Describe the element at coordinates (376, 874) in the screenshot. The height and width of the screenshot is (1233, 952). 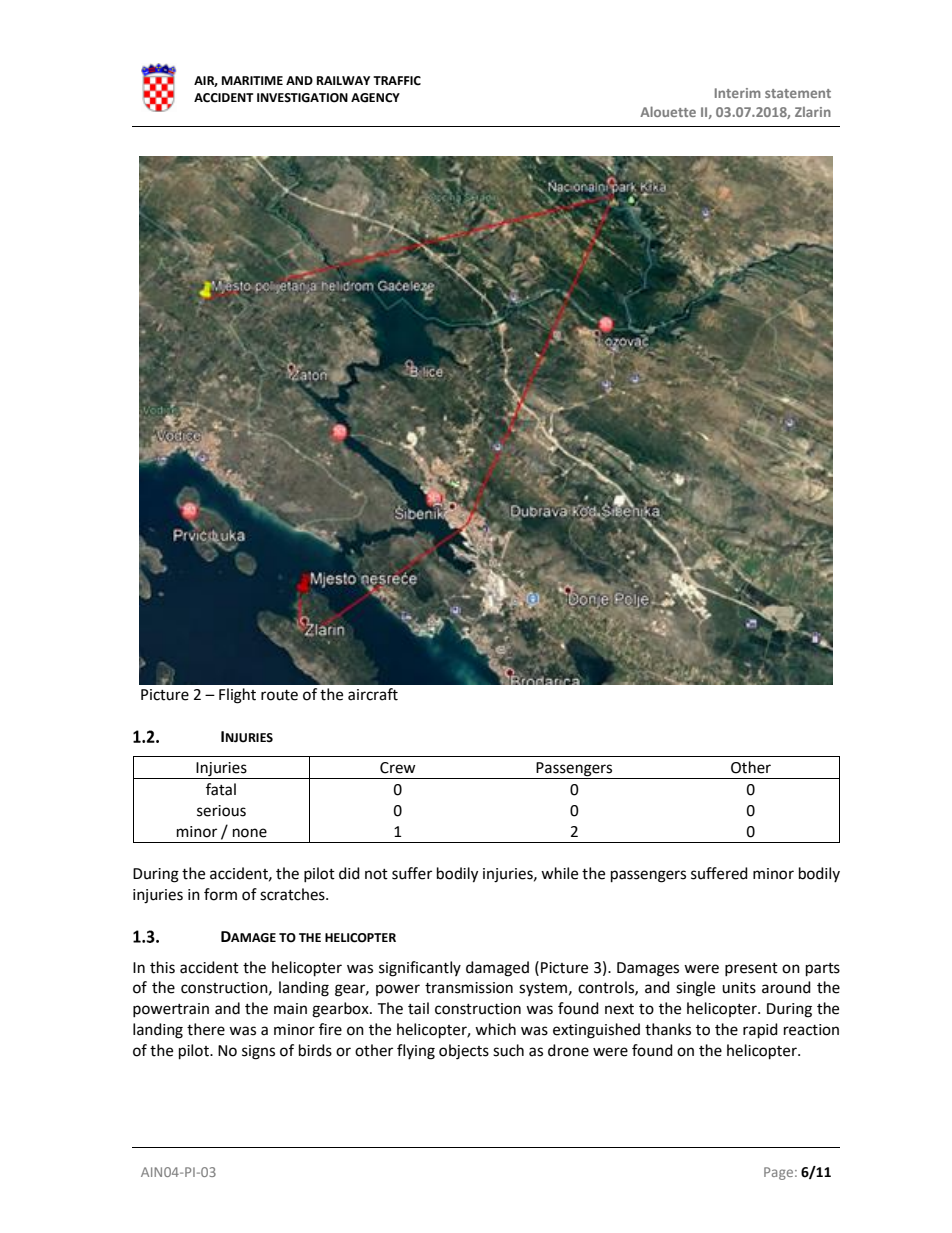
I see `not` at that location.
